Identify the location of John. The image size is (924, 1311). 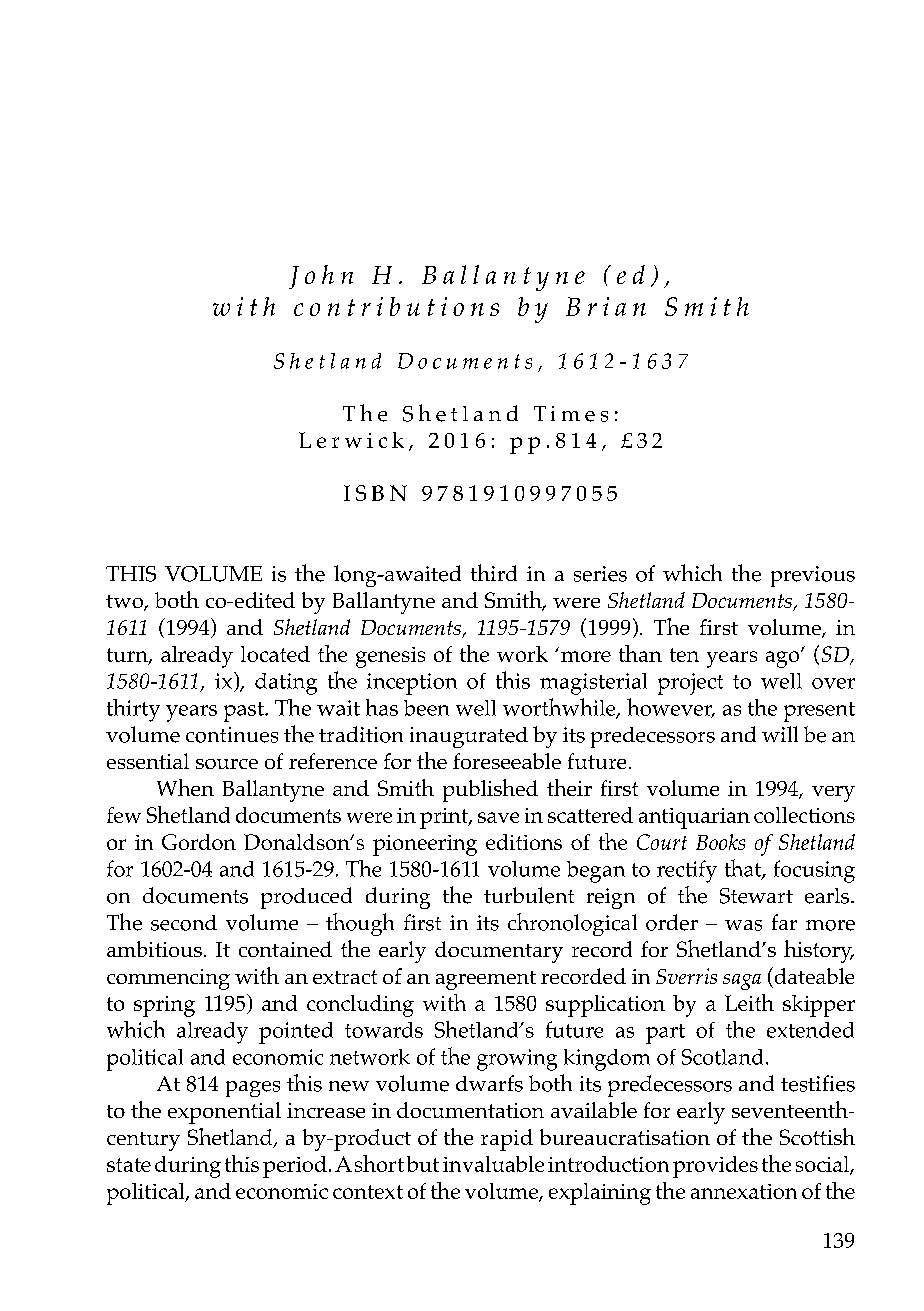
(321, 277).
